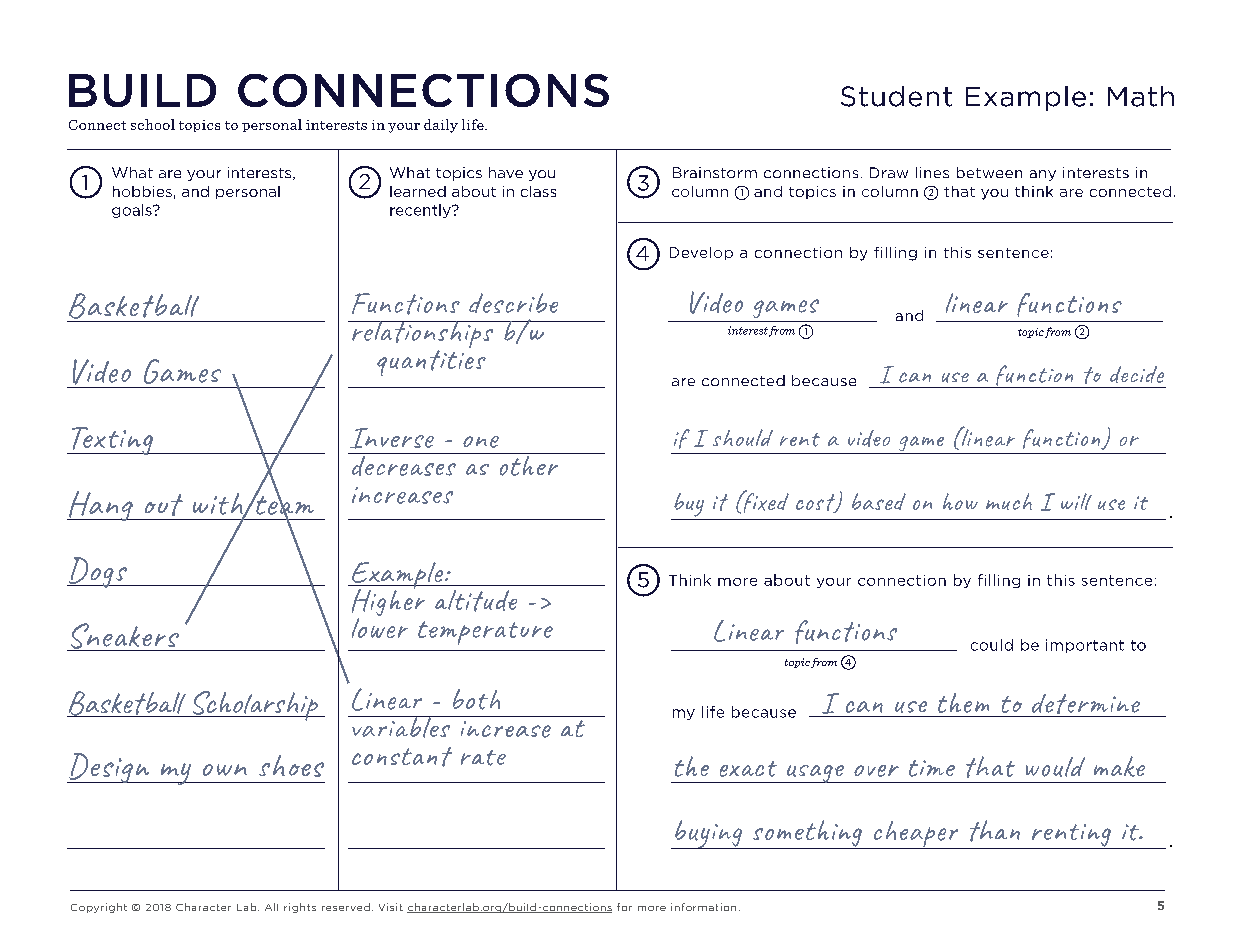 The height and width of the page is (952, 1233). What do you see at coordinates (476, 699) in the page?
I see `both` at bounding box center [476, 699].
